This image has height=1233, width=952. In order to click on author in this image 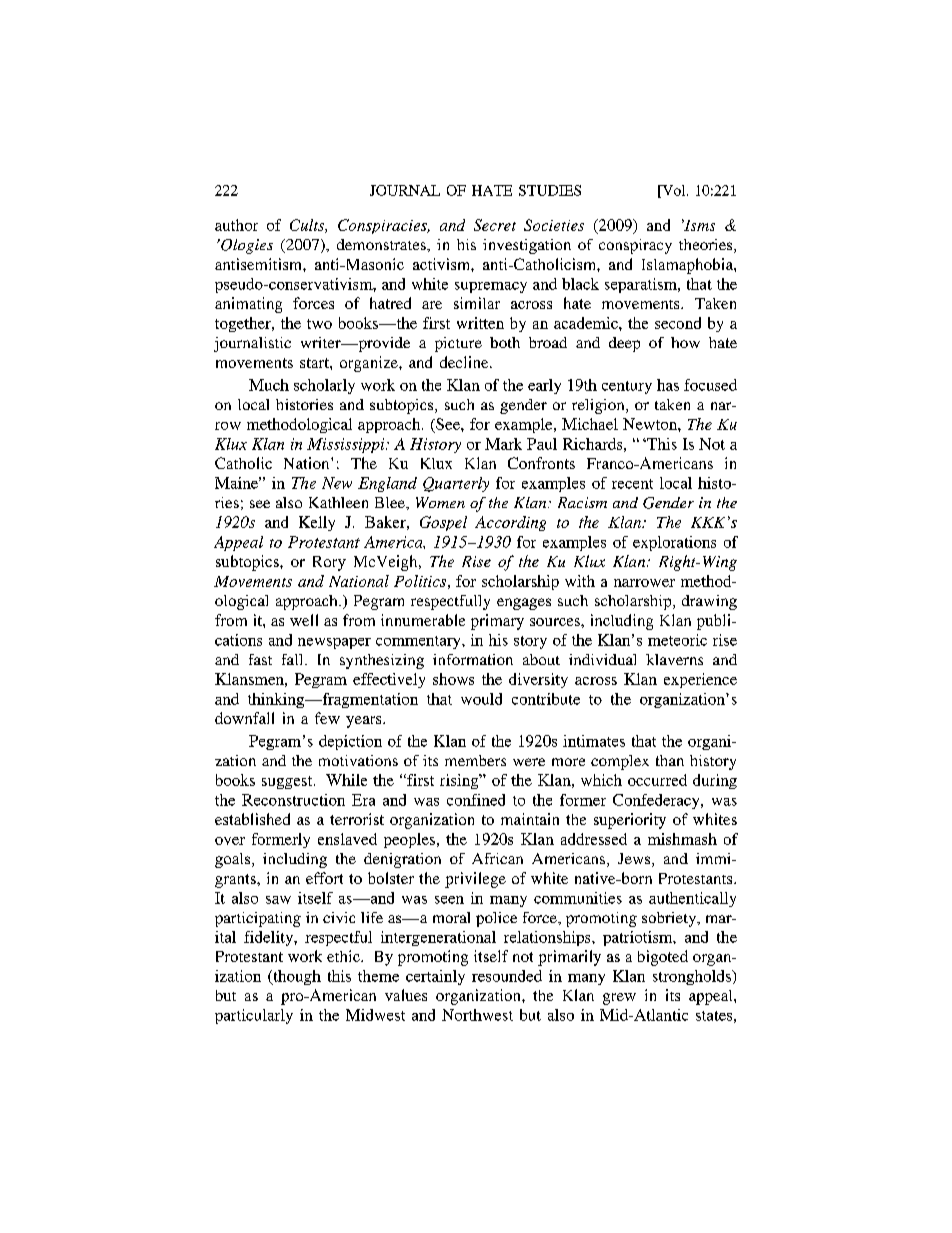, I will do `click(236, 225)`.
